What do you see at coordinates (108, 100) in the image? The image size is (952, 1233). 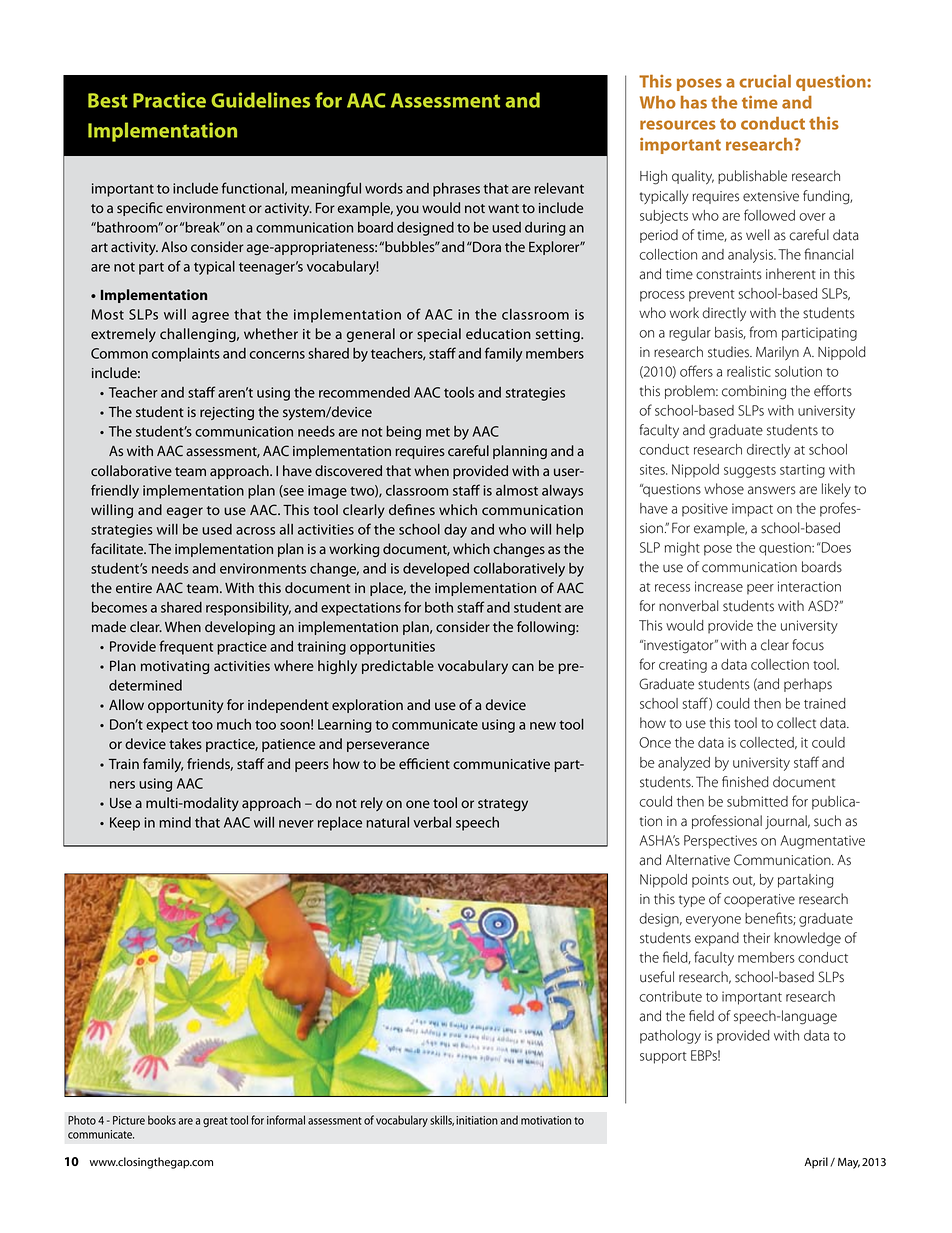 I see `Best` at bounding box center [108, 100].
